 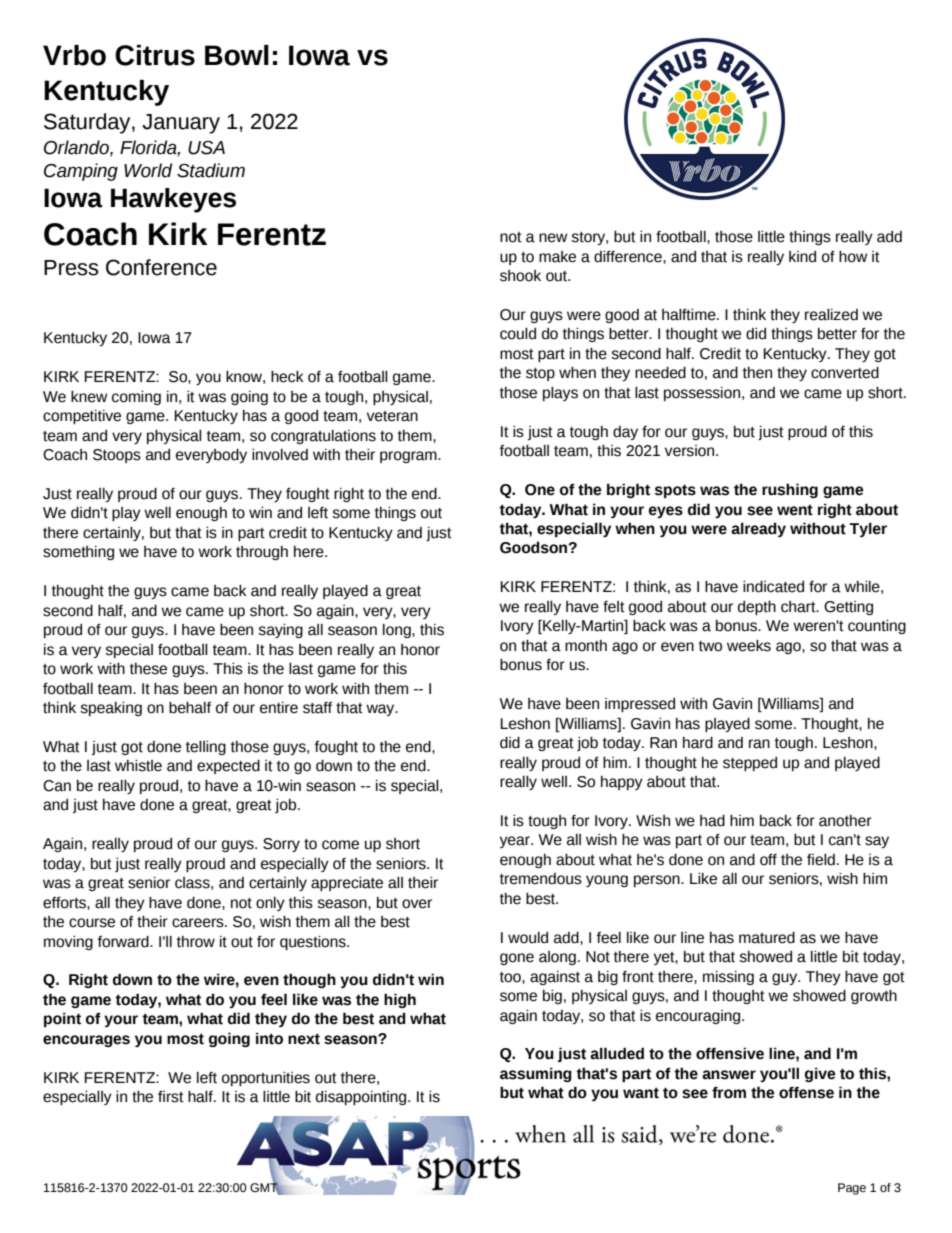 I want to click on went, so click(x=795, y=510).
